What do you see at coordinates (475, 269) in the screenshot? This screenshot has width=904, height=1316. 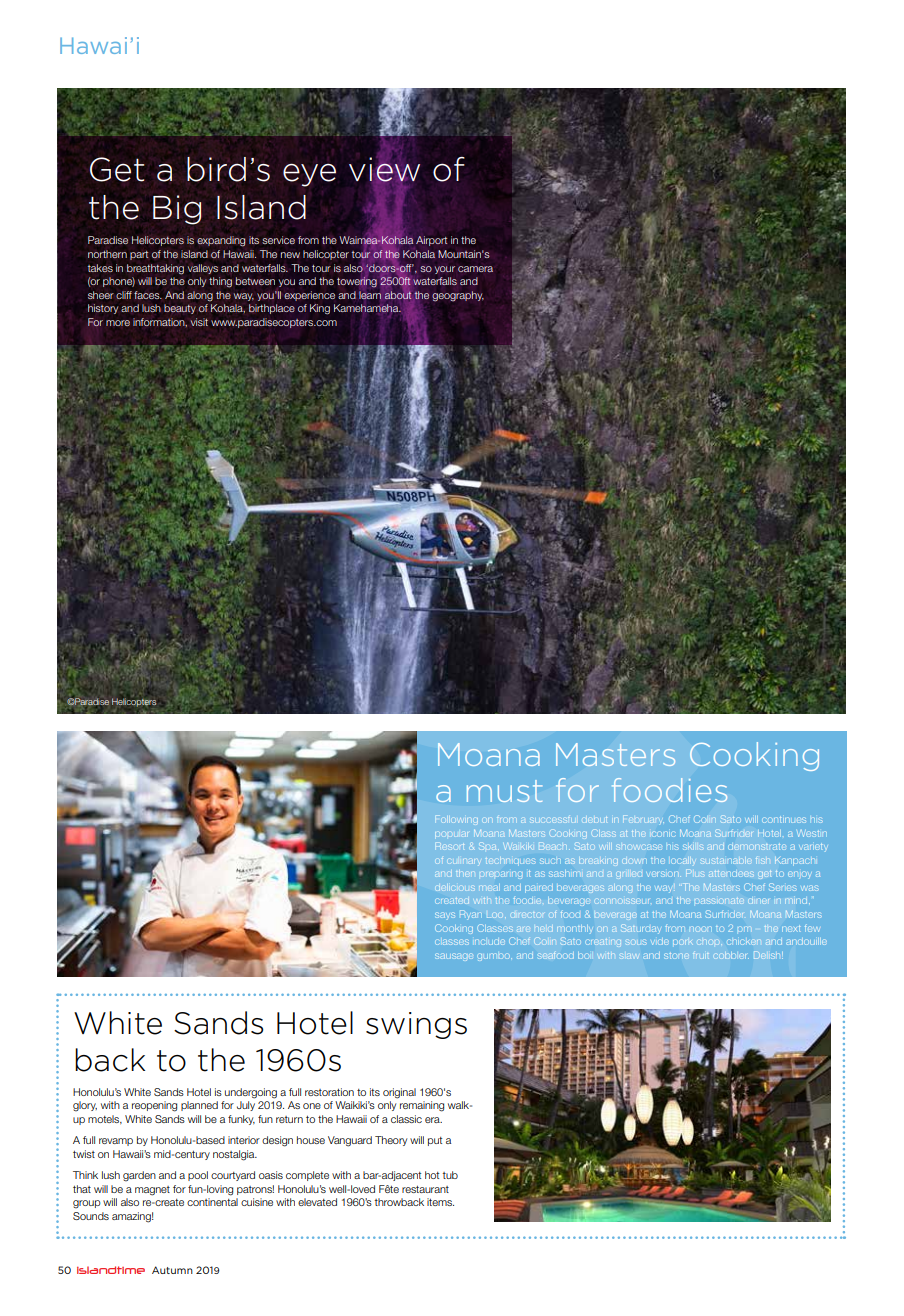 I see `camera` at bounding box center [475, 269].
